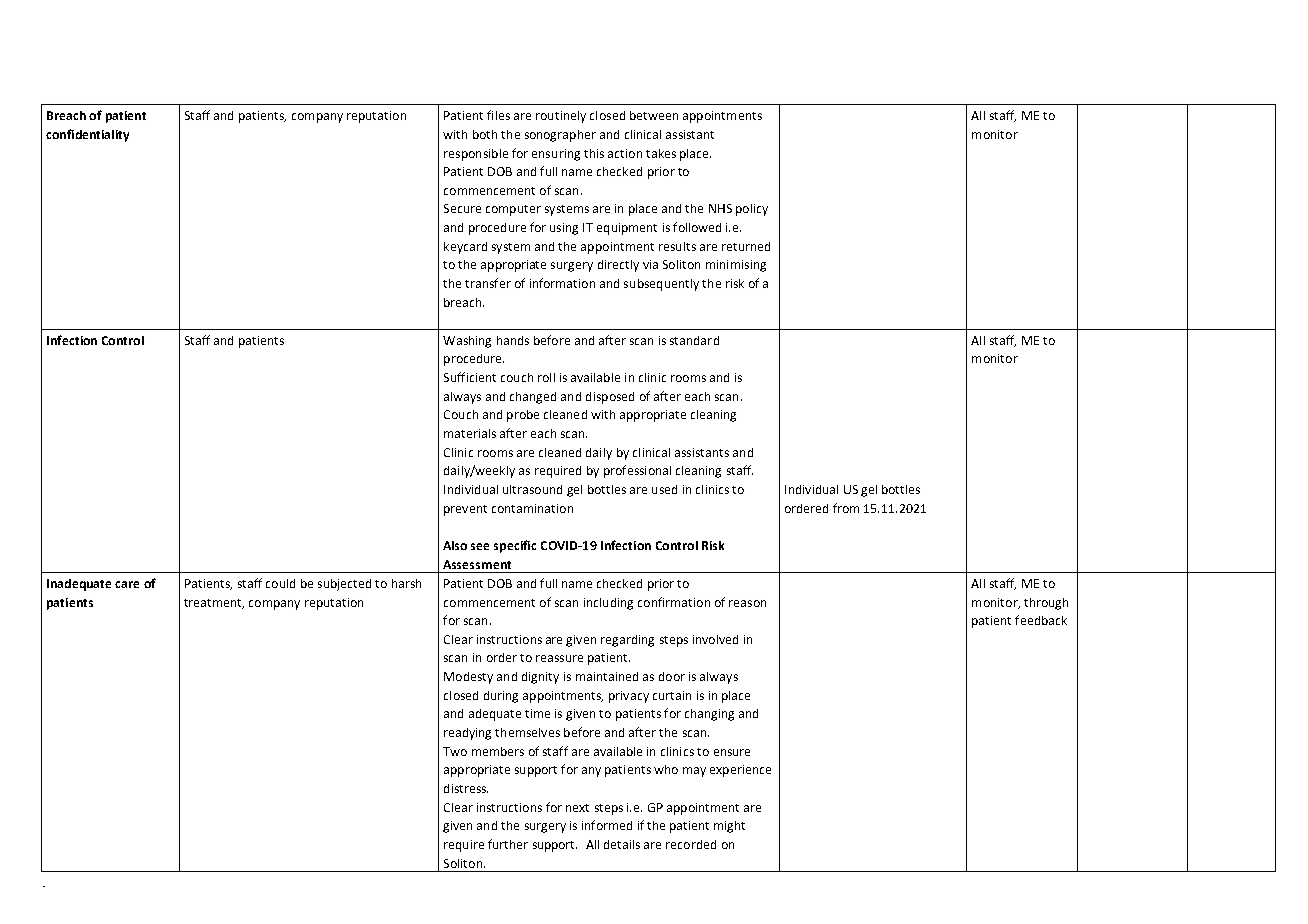 The height and width of the screenshot is (924, 1308). Describe the element at coordinates (546, 377) in the screenshot. I see `roll` at that location.
